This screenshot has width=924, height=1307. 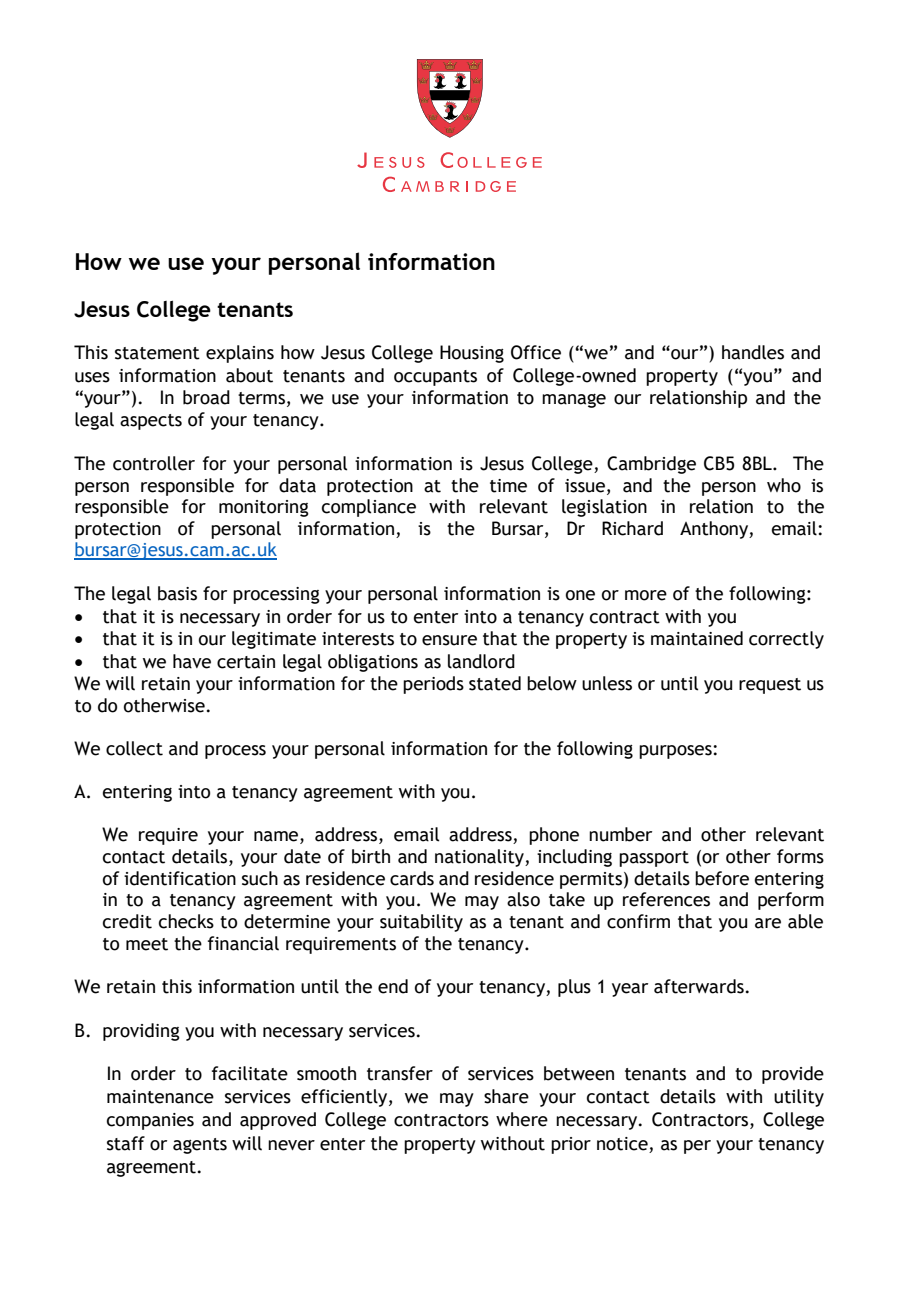 I want to click on before, so click(x=722, y=878).
